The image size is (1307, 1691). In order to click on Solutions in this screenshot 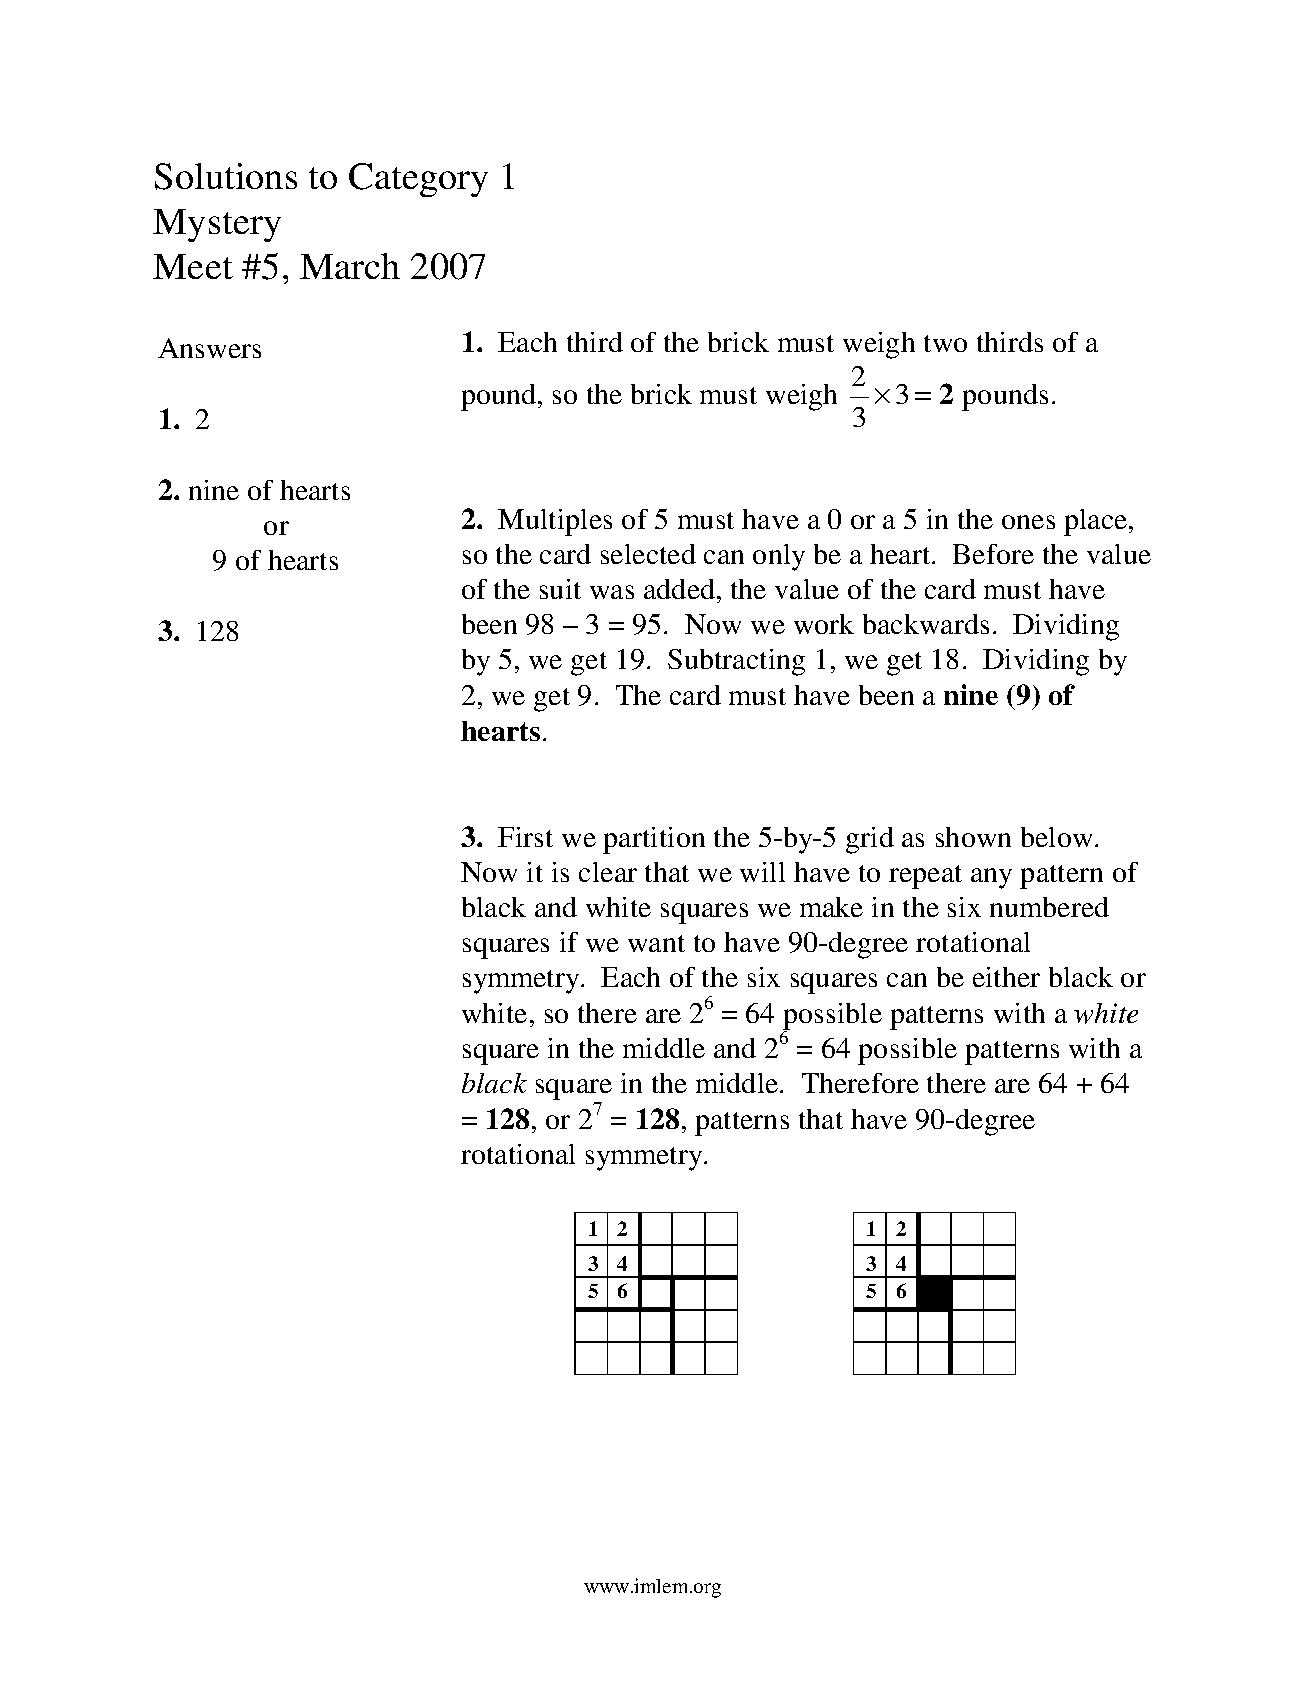, I will do `click(226, 176)`.
